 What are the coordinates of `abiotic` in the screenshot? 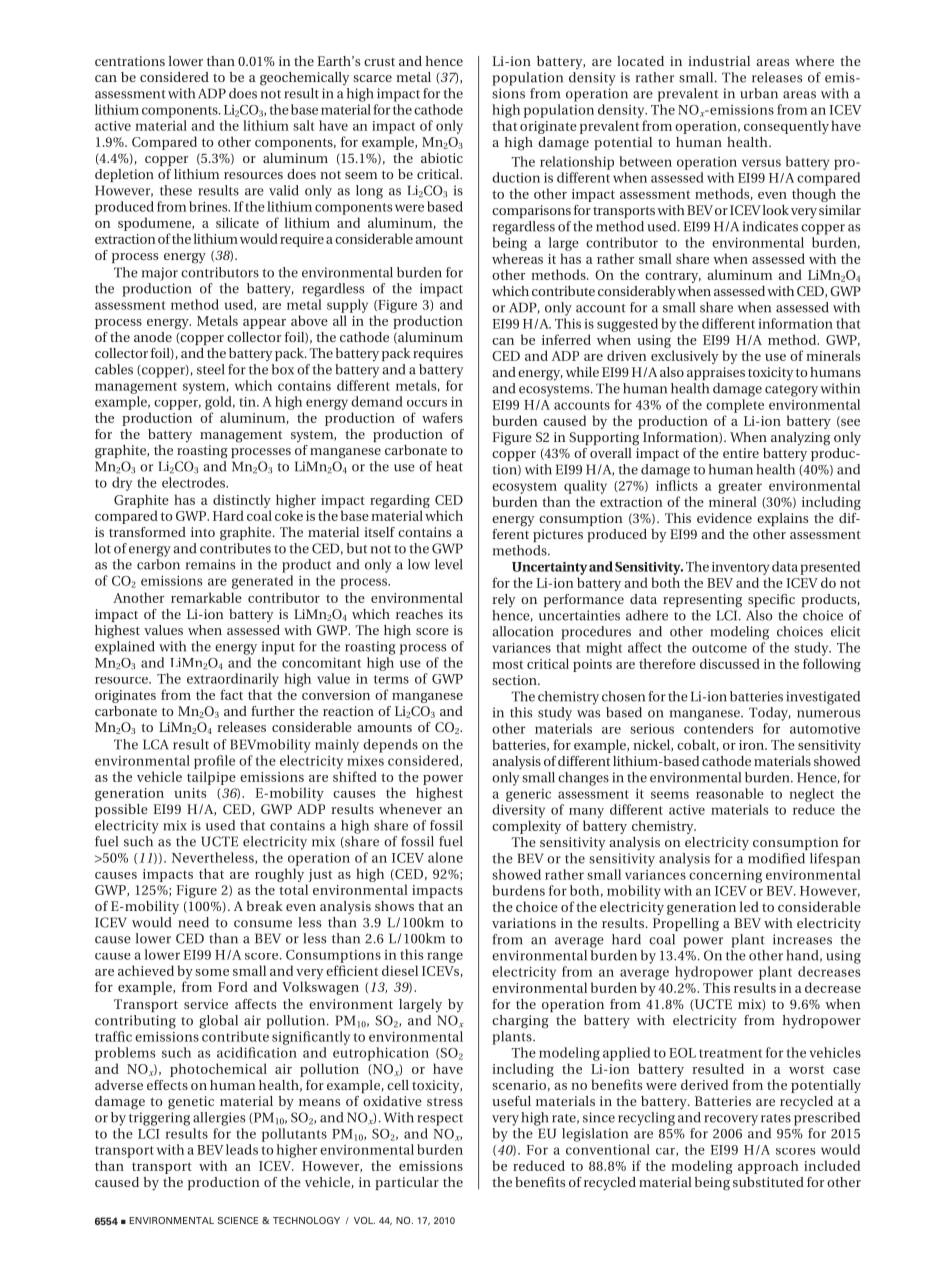 It's located at (442, 158).
